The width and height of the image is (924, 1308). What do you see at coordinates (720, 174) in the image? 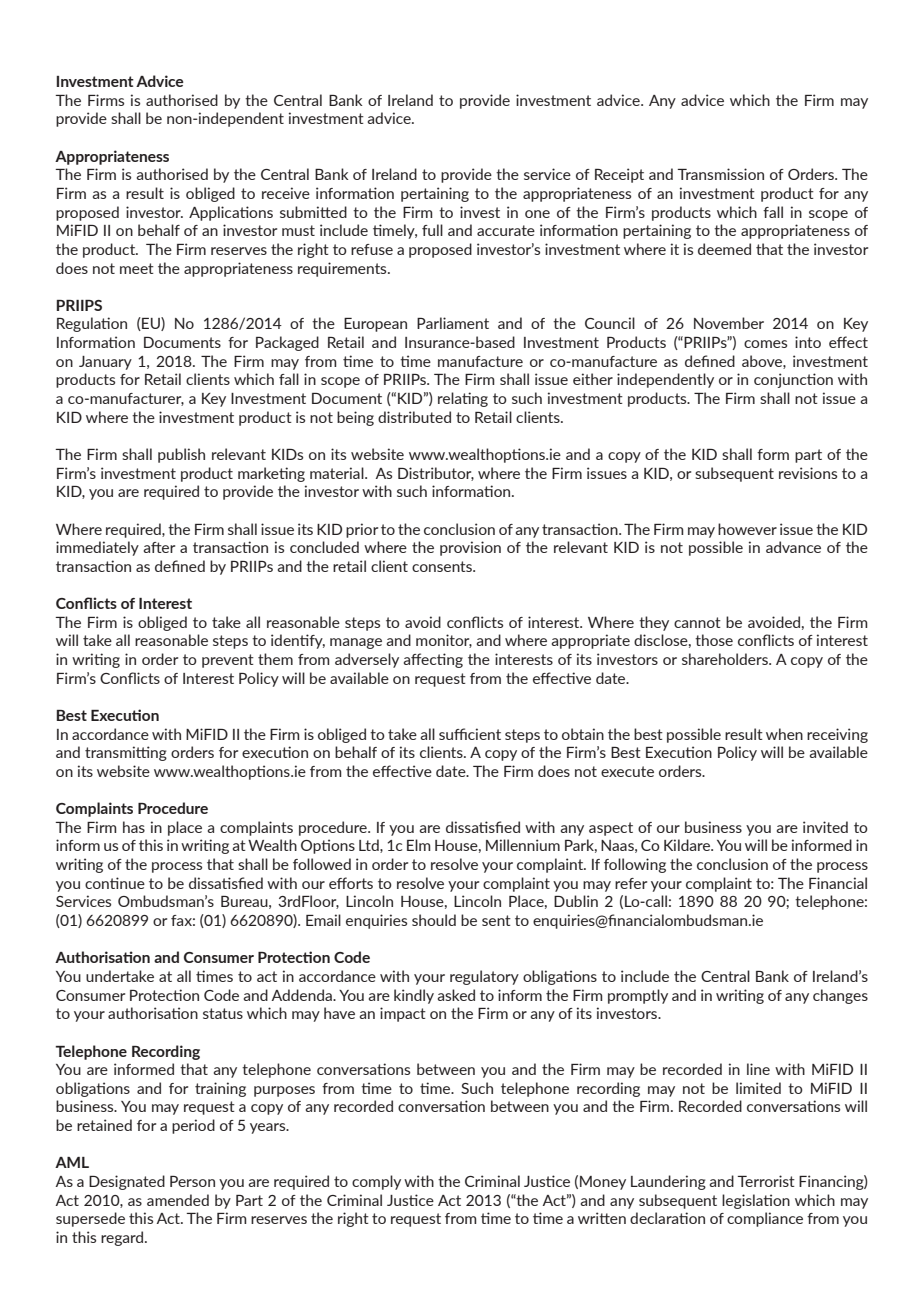
I see `Transmission` at bounding box center [720, 174].
